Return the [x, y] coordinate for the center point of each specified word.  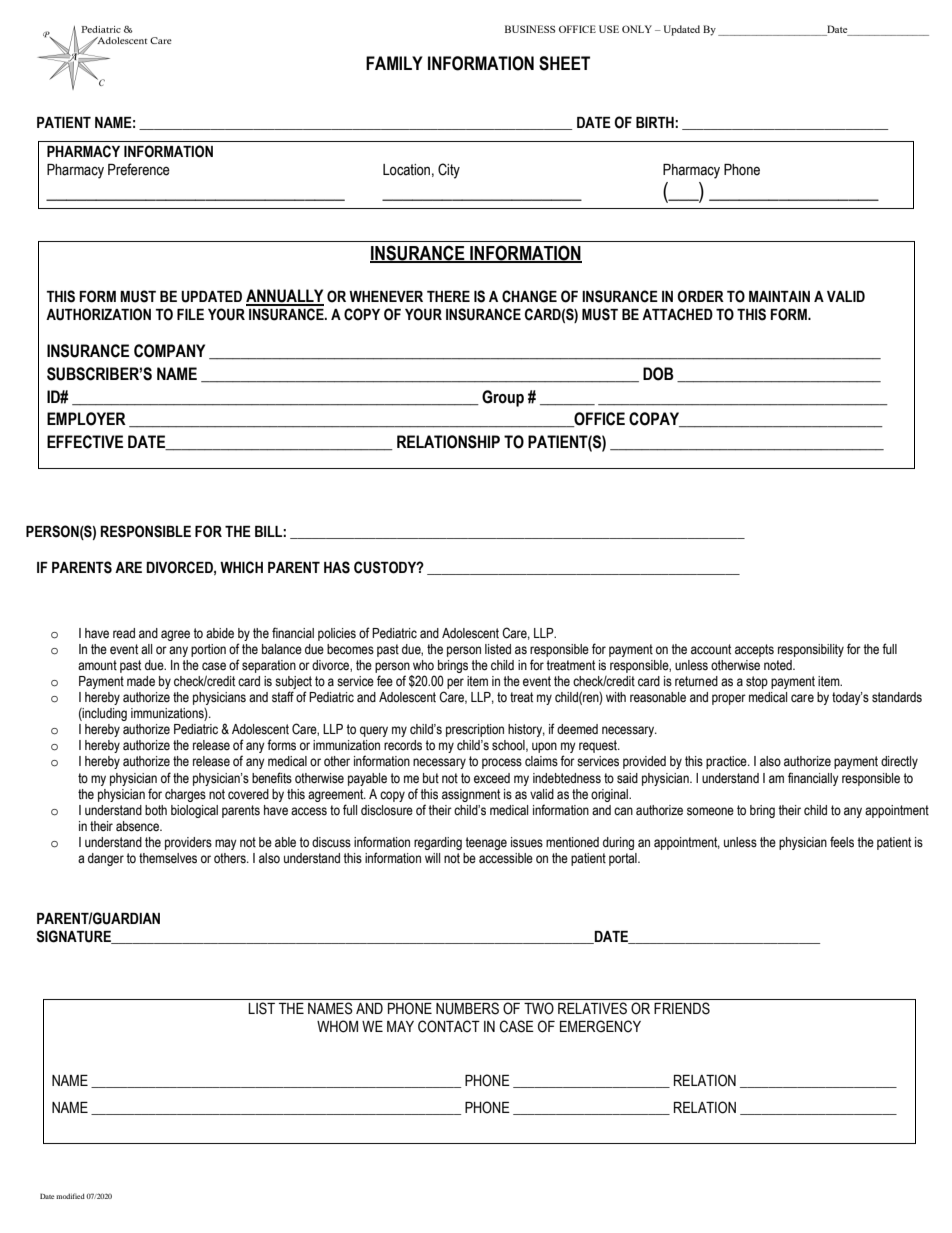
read [124, 633]
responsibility [811, 650]
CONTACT [449, 1026]
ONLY [637, 29]
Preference [139, 169]
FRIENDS [682, 1008]
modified [70, 1196]
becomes [350, 649]
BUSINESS [530, 29]
